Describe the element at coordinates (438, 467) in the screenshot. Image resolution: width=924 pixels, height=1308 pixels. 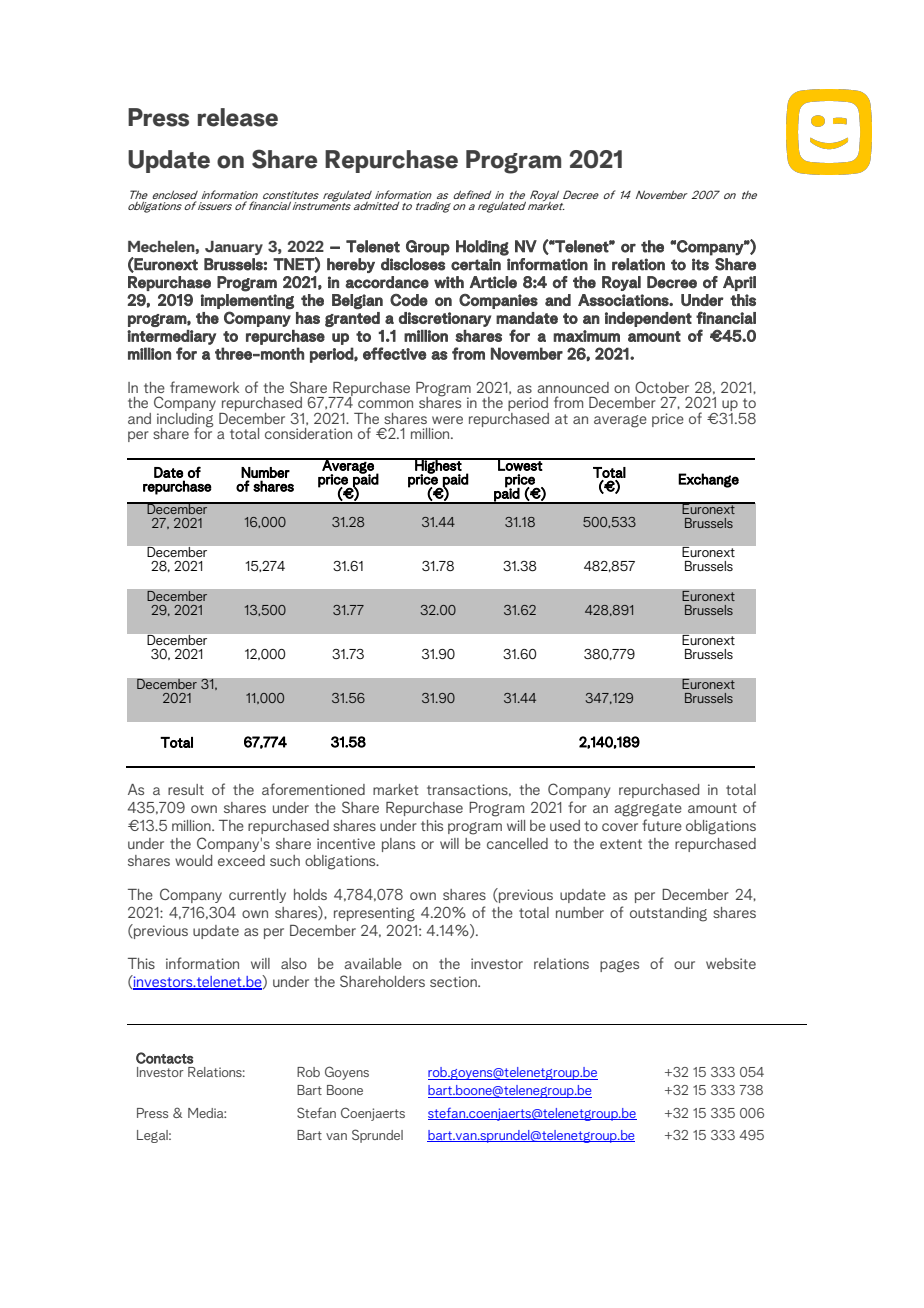
I see `Highest` at that location.
